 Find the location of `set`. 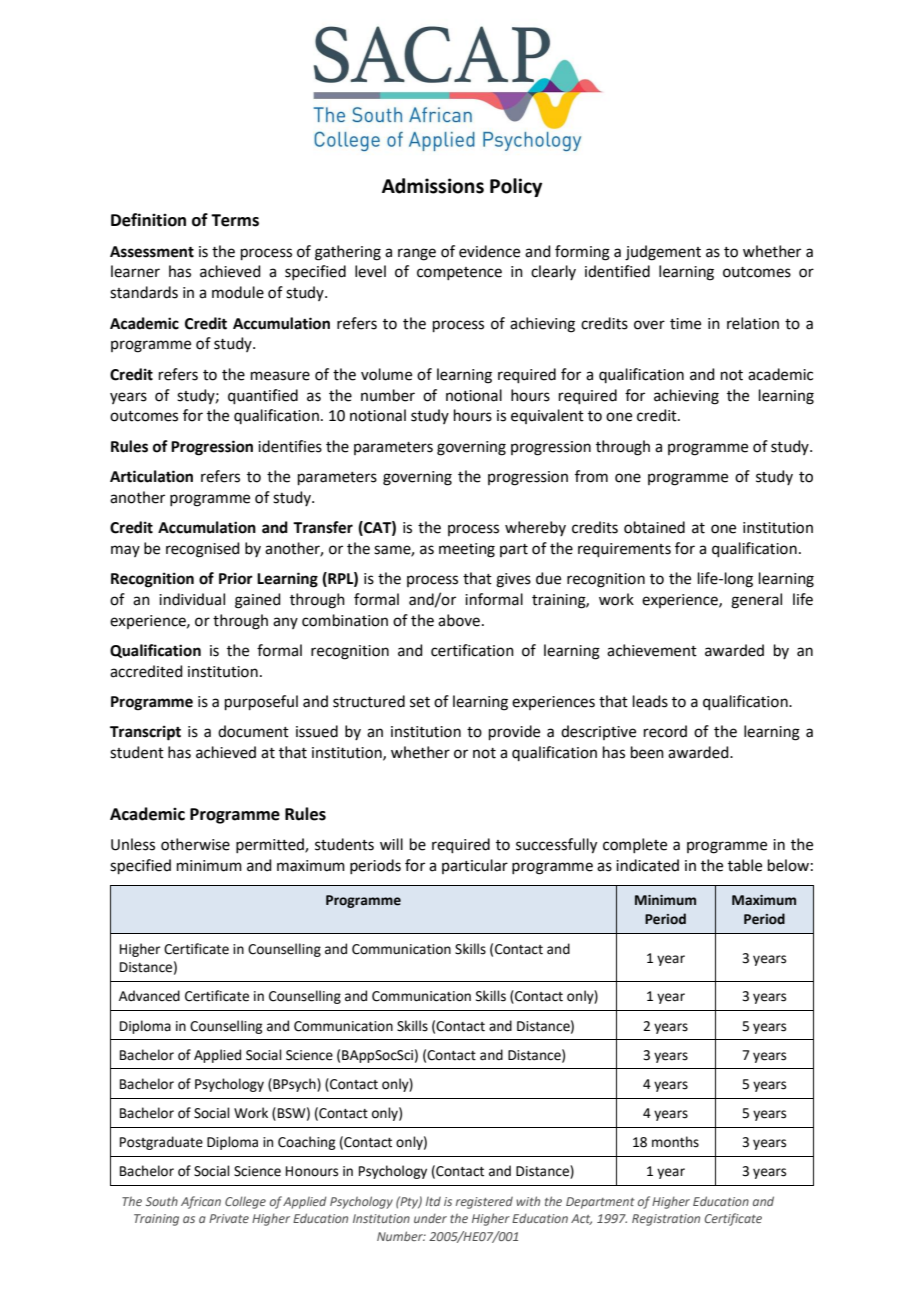

set is located at coordinates (420, 702).
